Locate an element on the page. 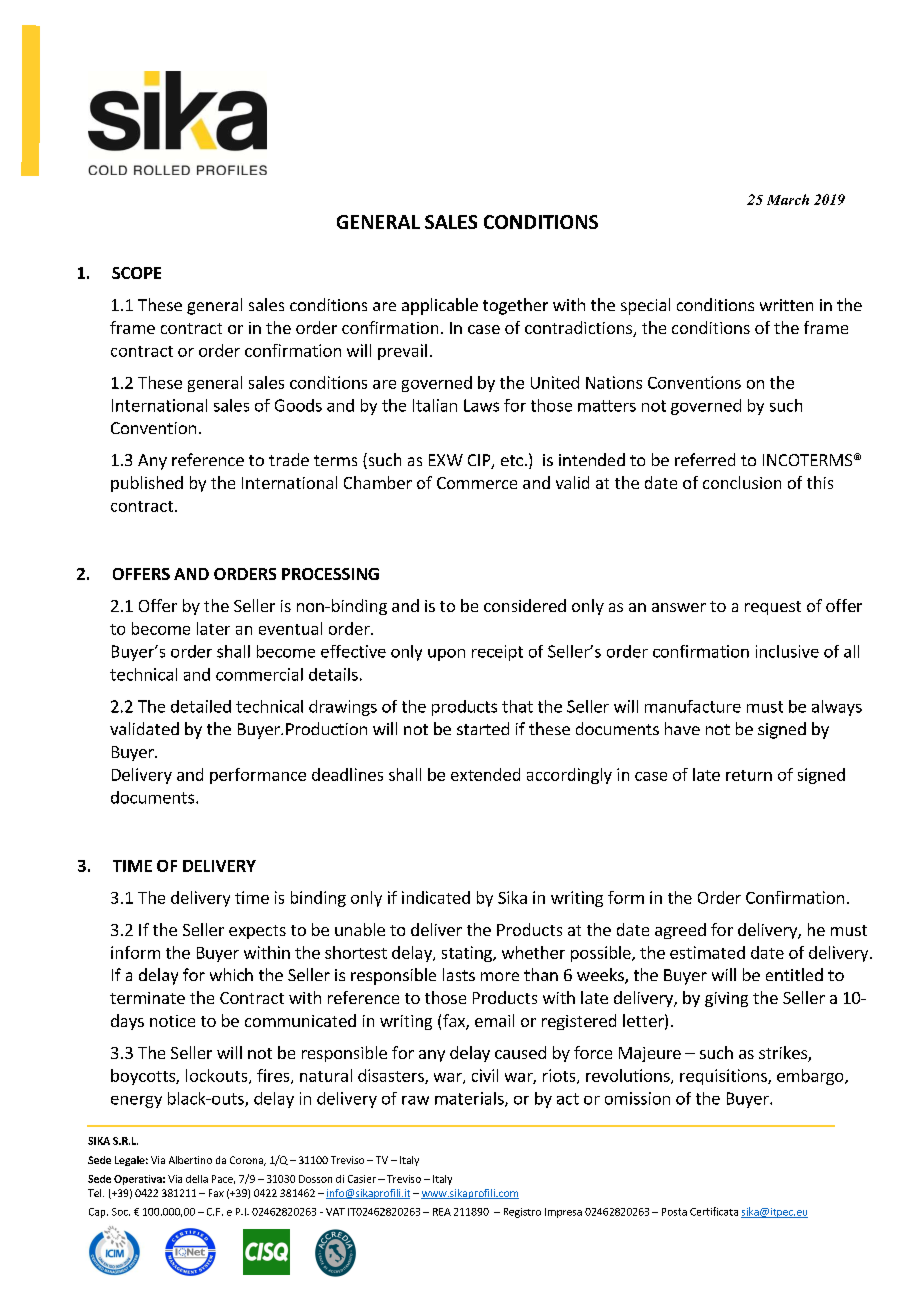 The height and width of the page is (1308, 924). March is located at coordinates (788, 199).
